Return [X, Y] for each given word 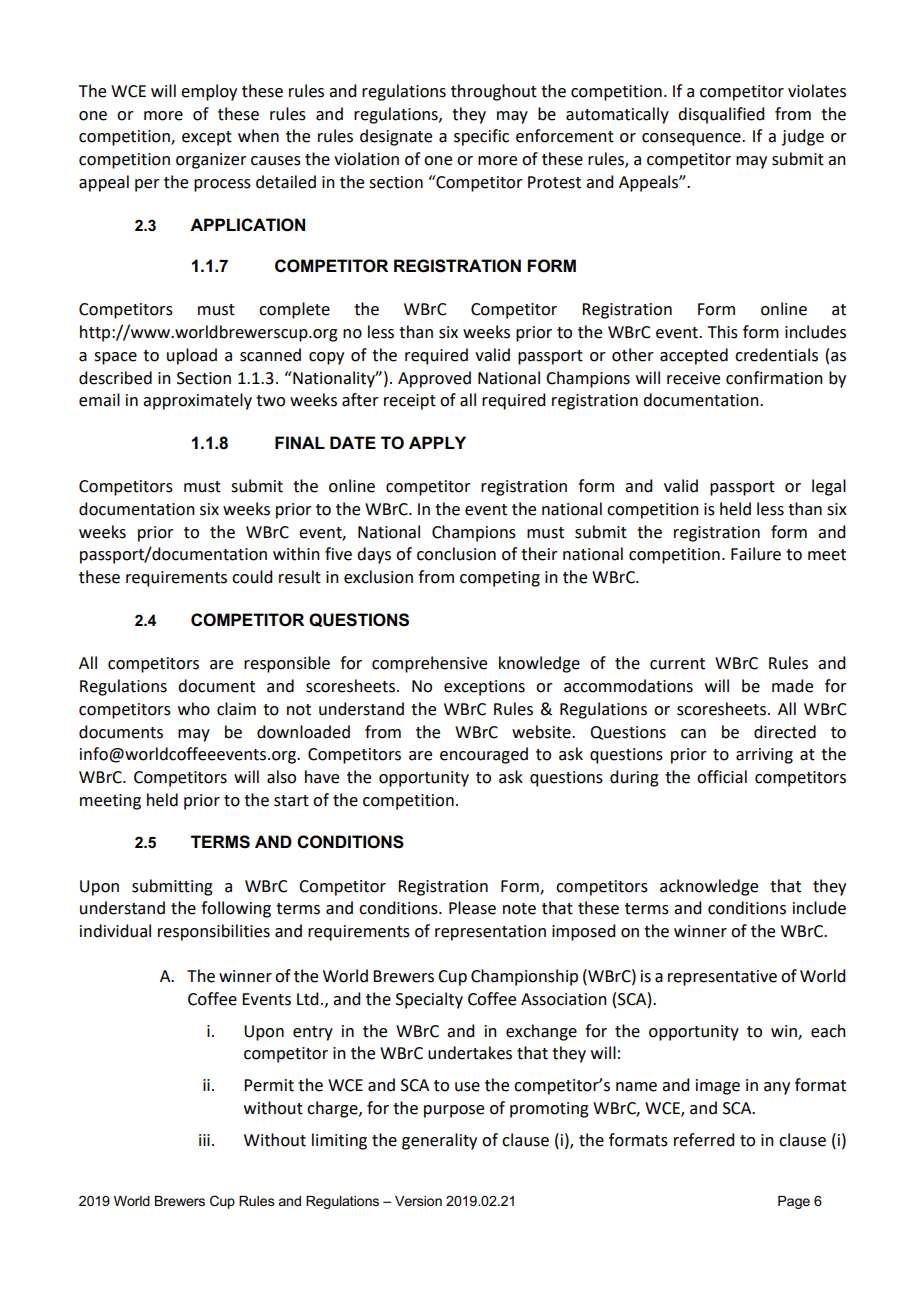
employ [209, 92]
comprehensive [429, 664]
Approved [434, 379]
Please [472, 908]
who [194, 709]
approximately [197, 401]
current [677, 664]
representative [722, 978]
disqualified [721, 115]
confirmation [774, 378]
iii [204, 1140]
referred [704, 1140]
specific [481, 137]
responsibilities [214, 932]
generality [439, 1141]
